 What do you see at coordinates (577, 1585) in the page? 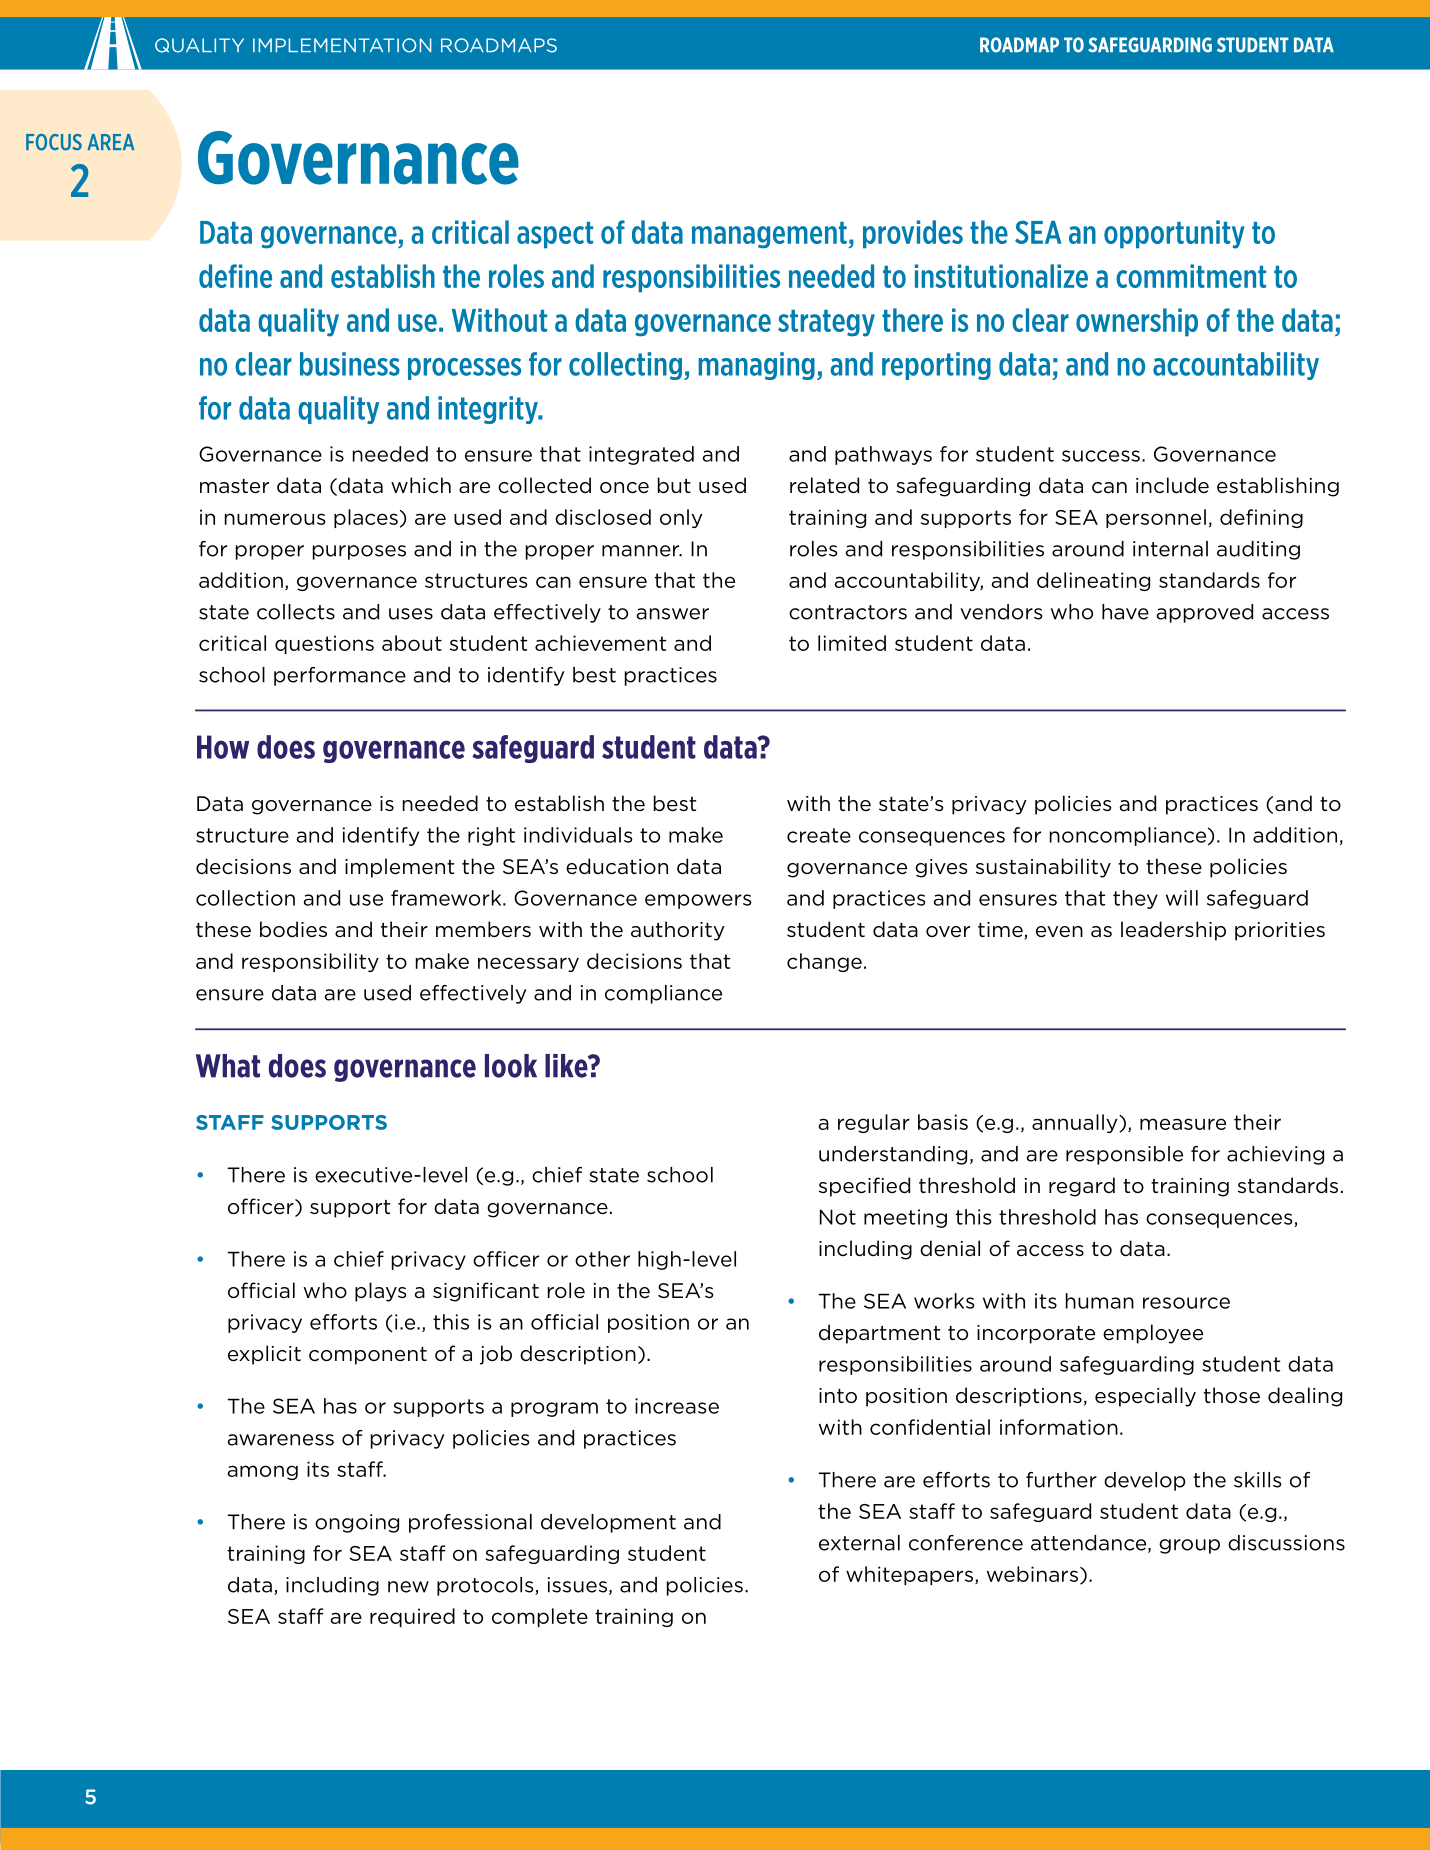
I see `issues` at bounding box center [577, 1585].
